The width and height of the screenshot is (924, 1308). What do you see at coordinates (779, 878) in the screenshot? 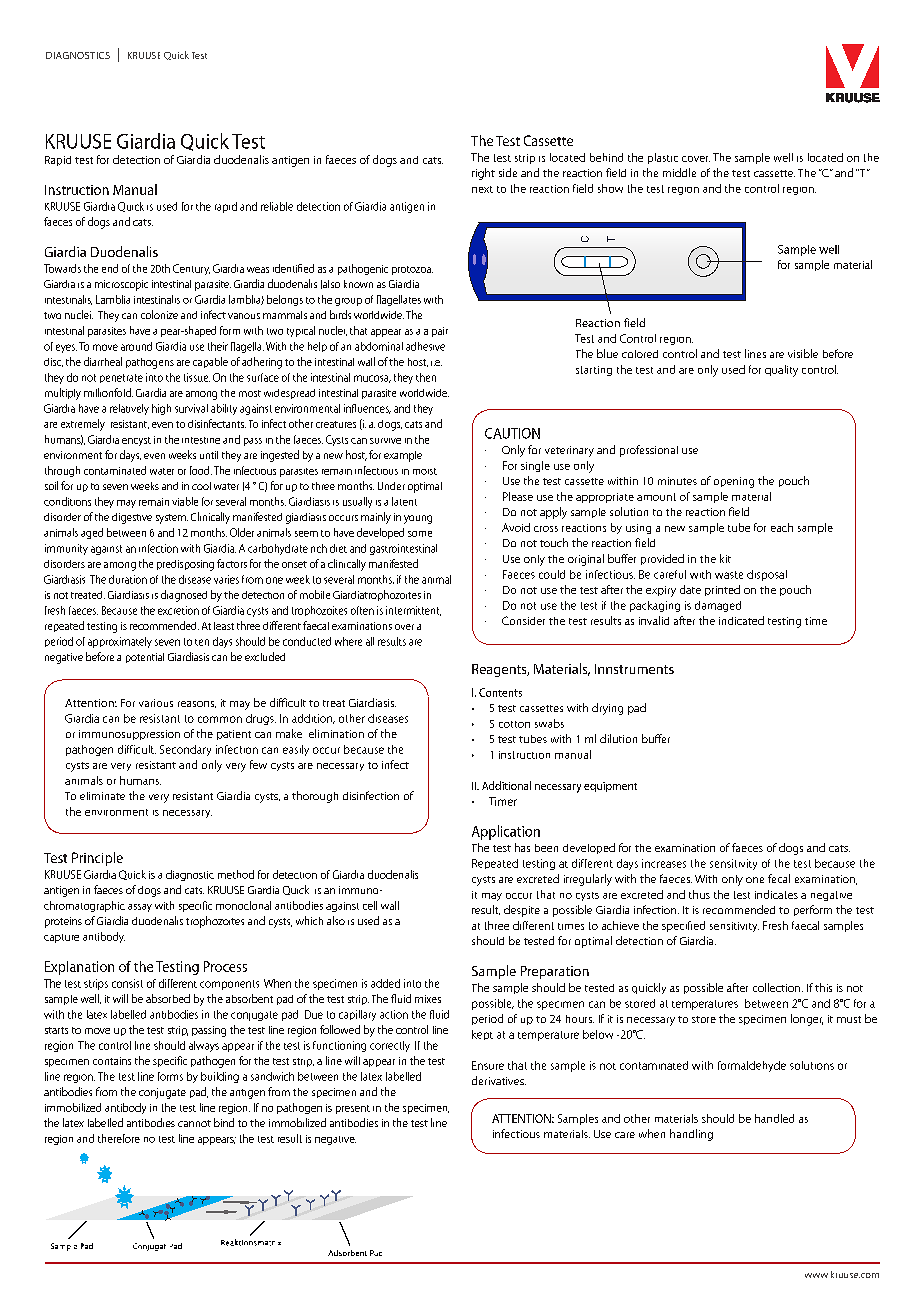
I see `fecal` at bounding box center [779, 878].
